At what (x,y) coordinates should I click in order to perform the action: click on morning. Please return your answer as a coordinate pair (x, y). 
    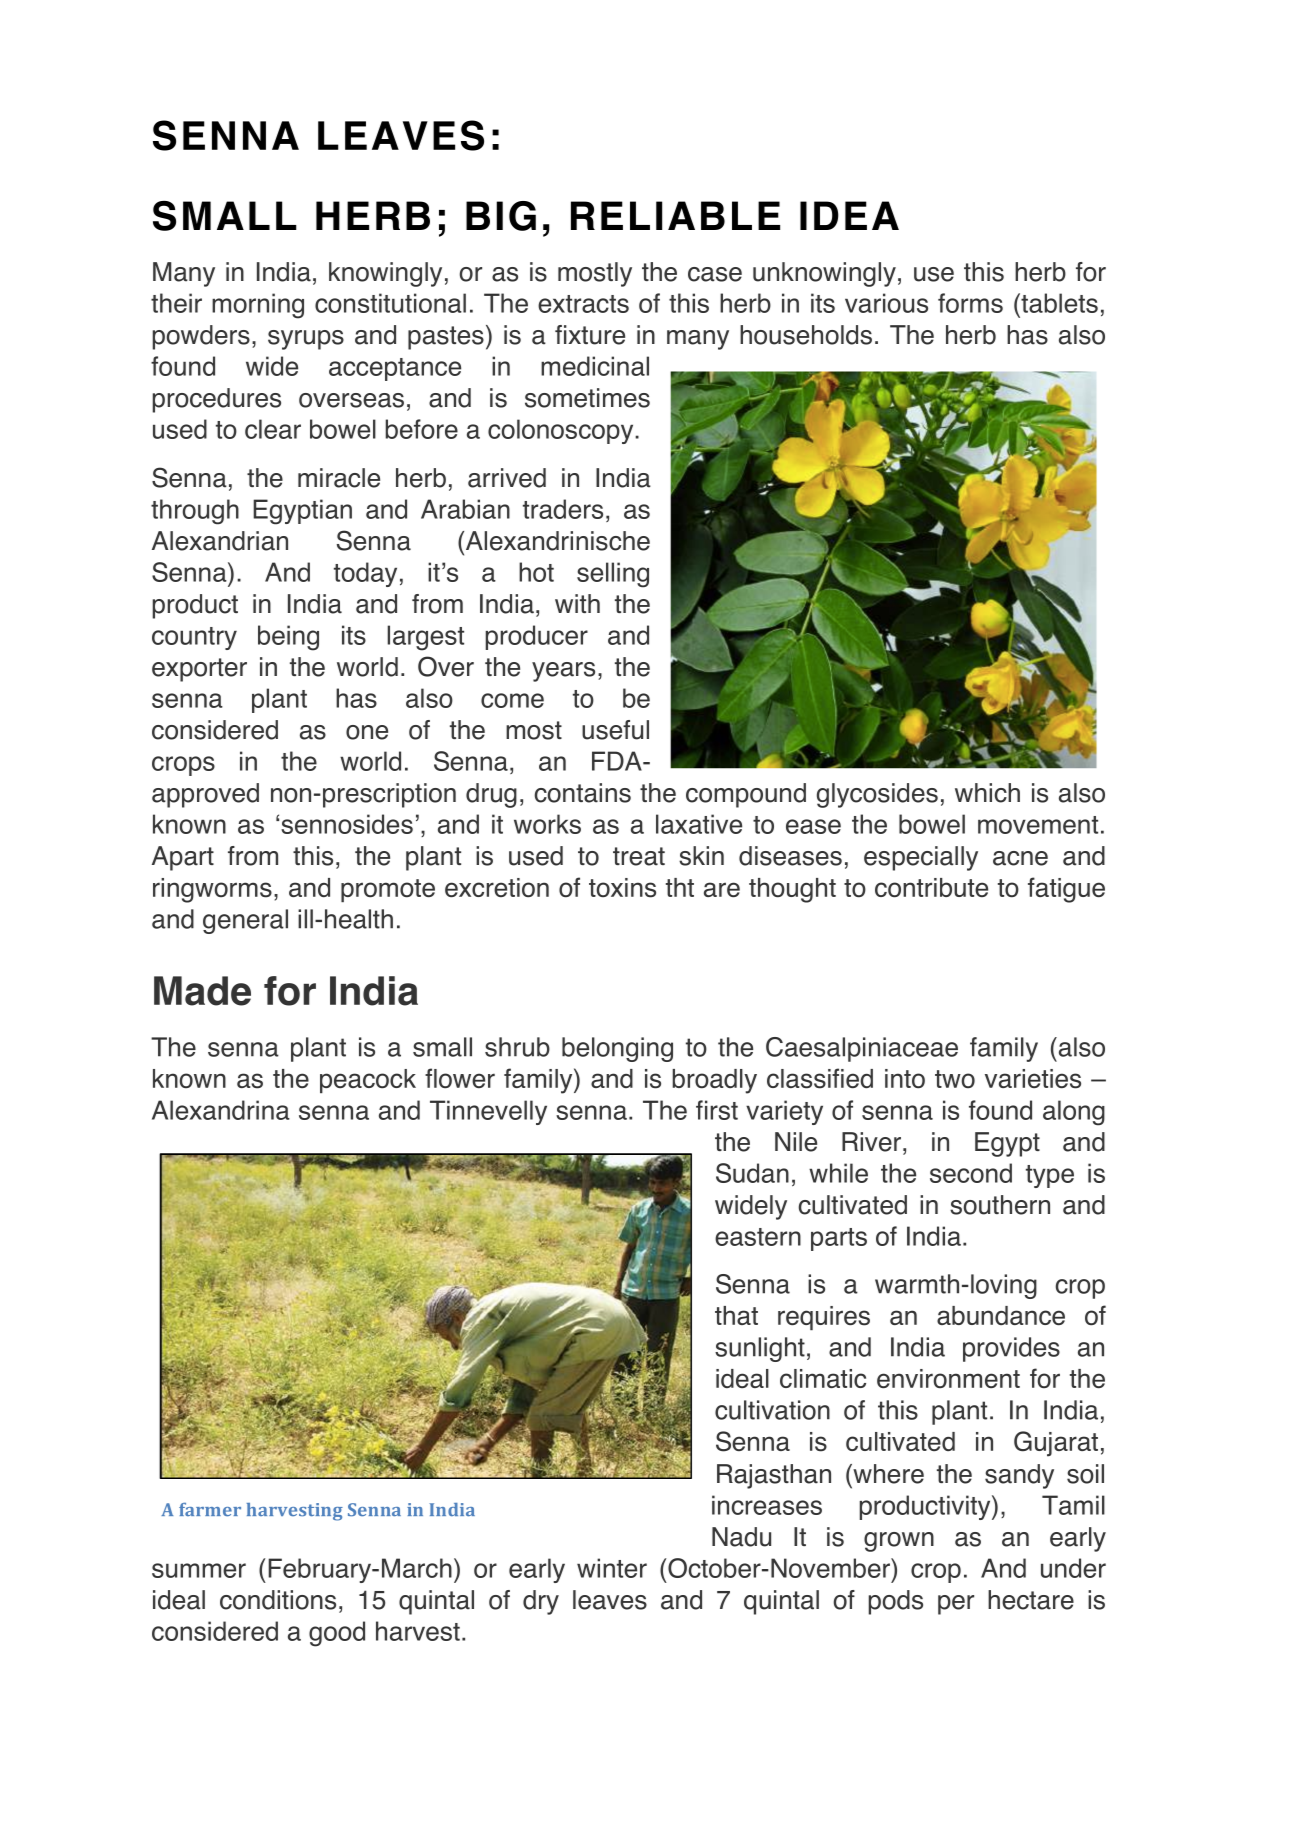
    Looking at the image, I should click on (258, 306).
